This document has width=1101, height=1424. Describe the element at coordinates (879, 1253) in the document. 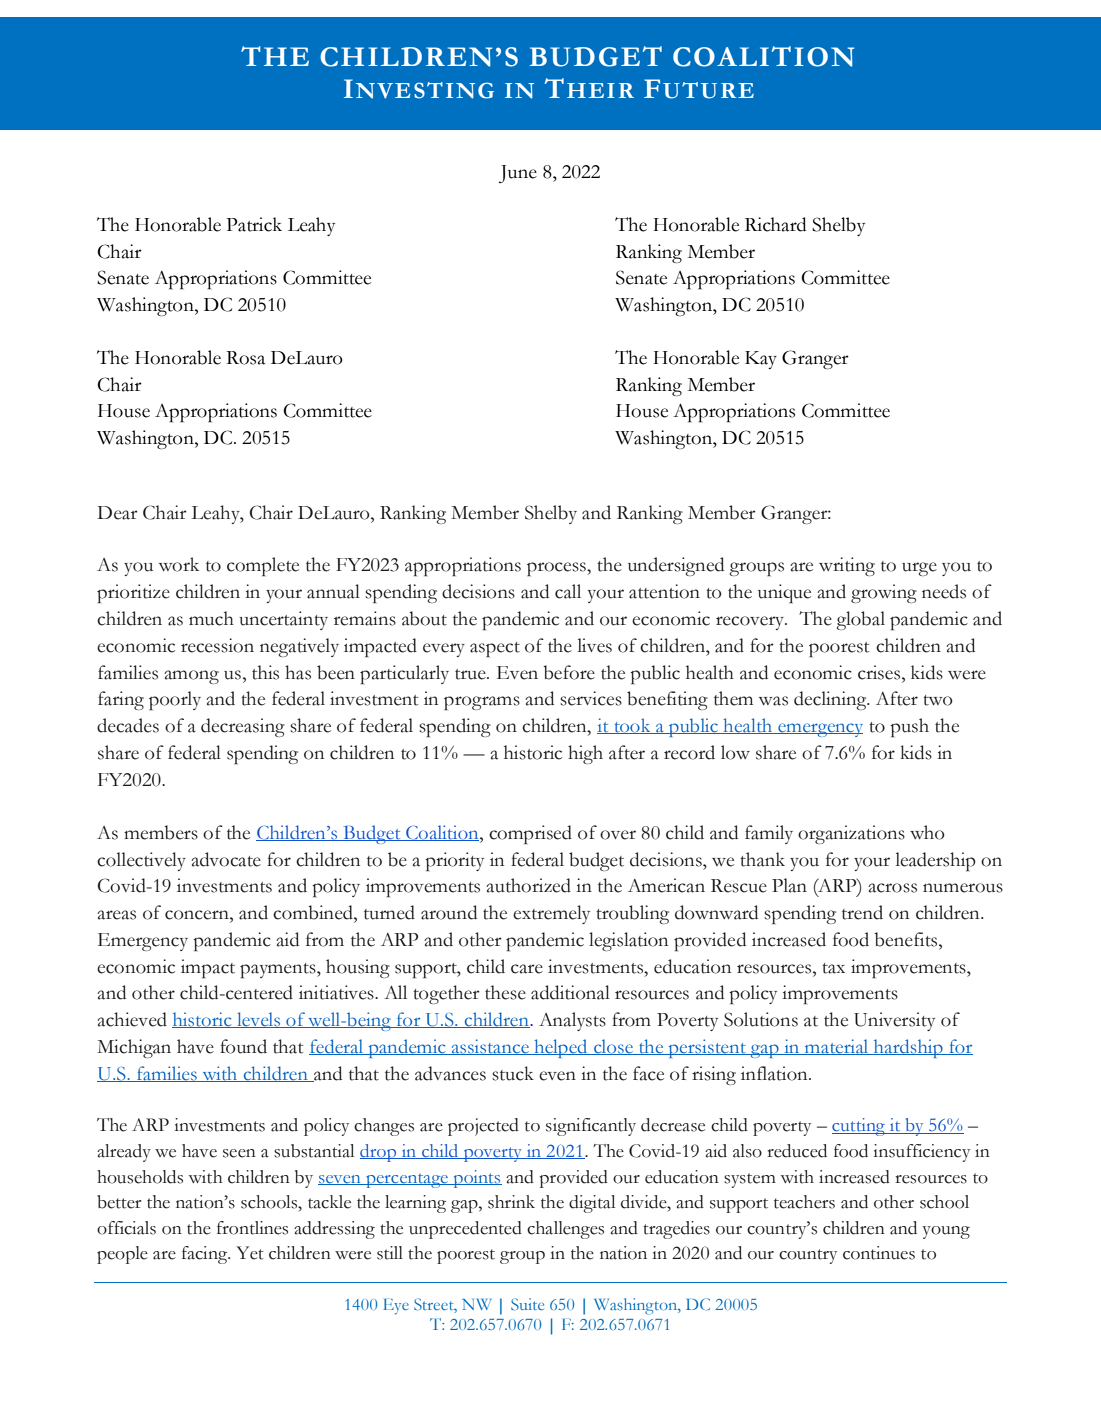

I see `continues` at that location.
